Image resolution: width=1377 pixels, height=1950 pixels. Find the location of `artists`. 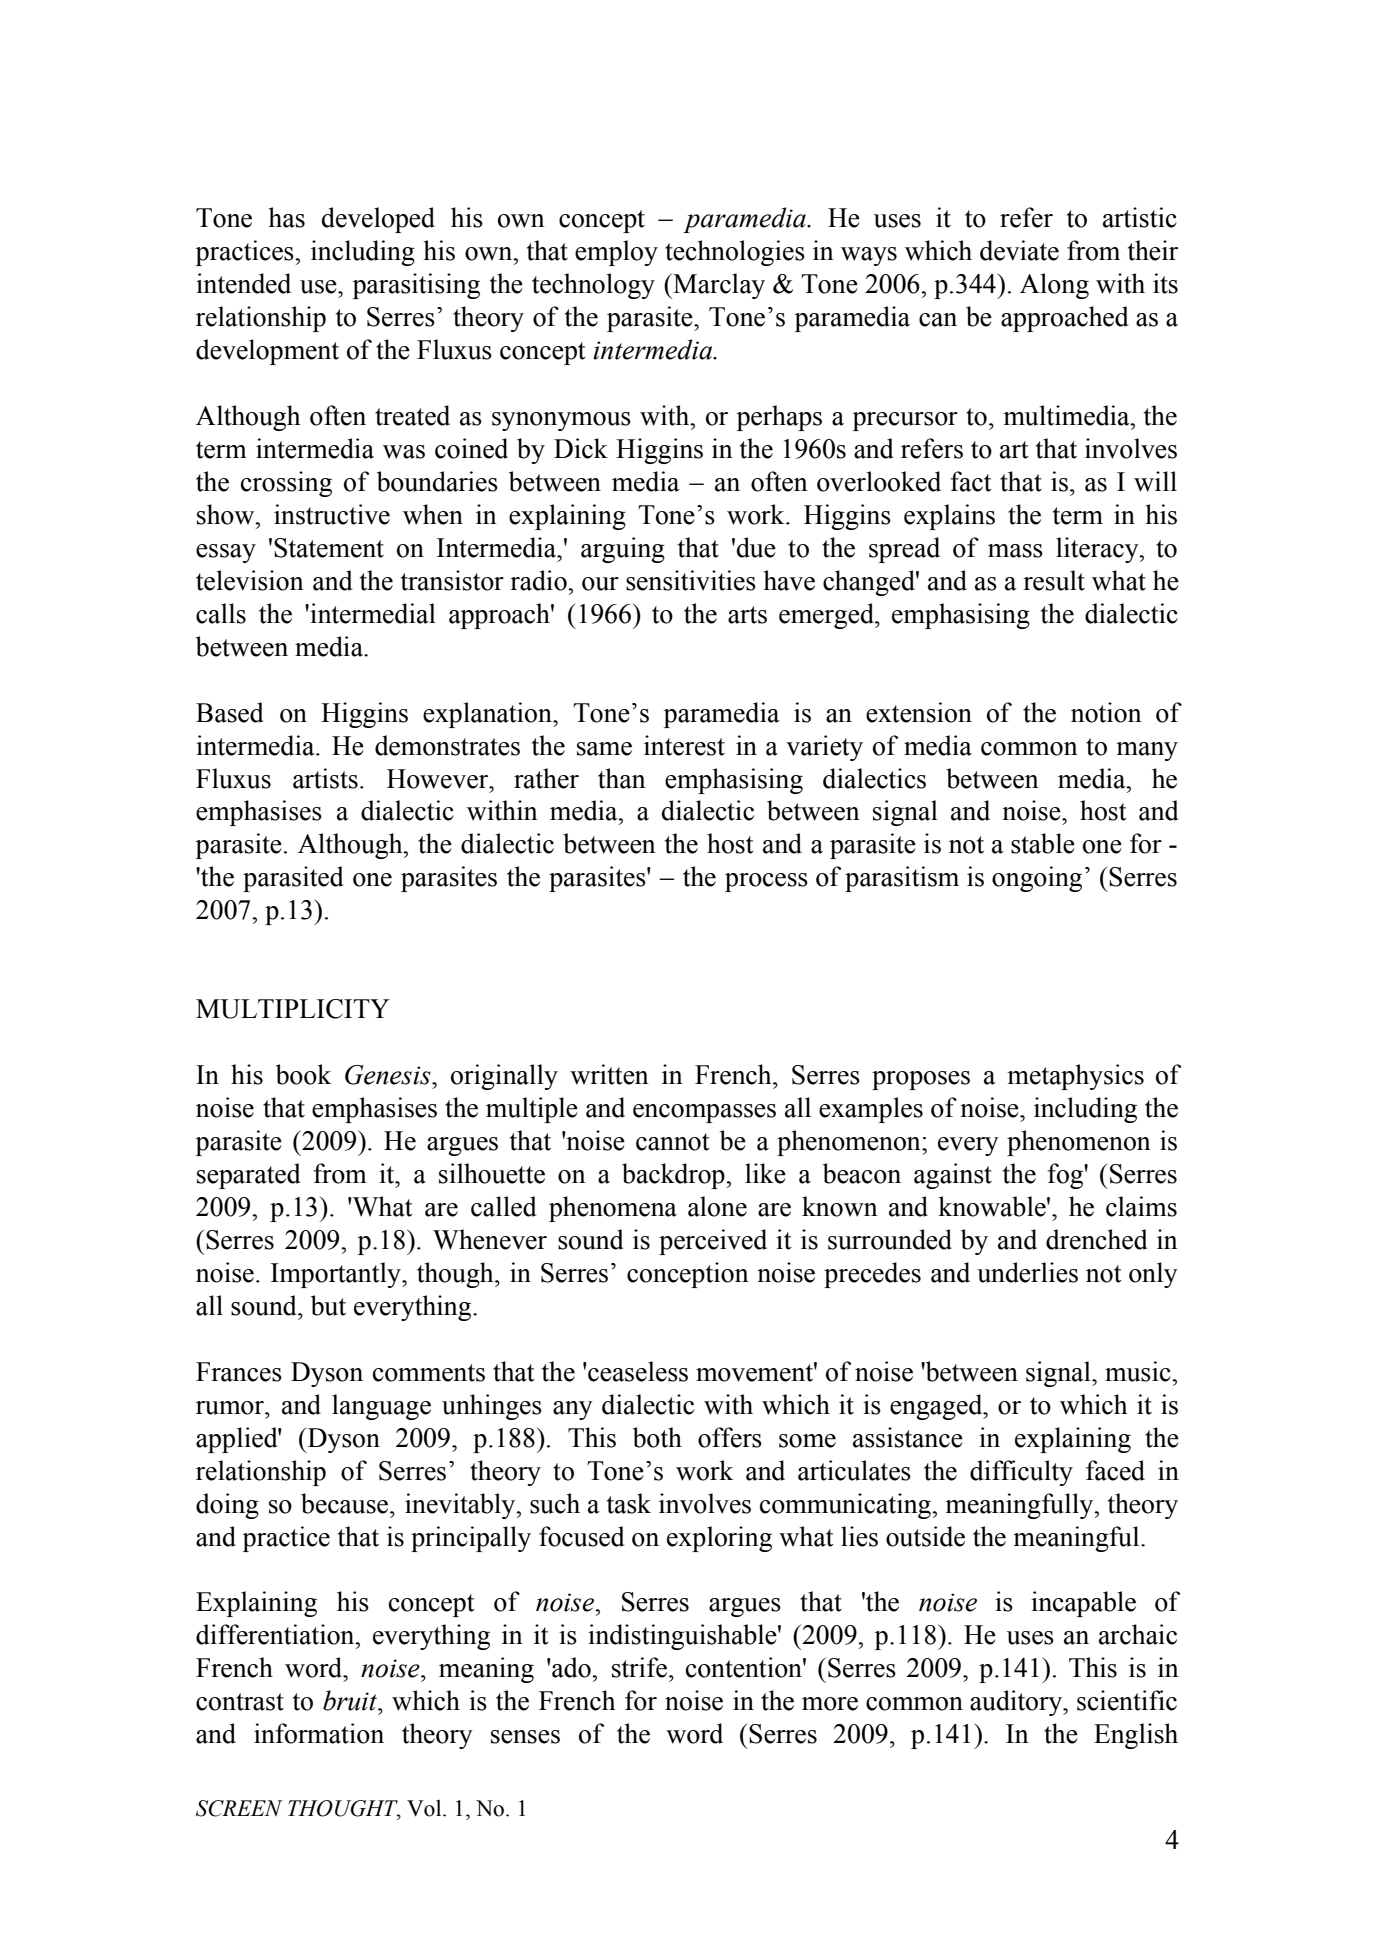

artists is located at coordinates (325, 778).
